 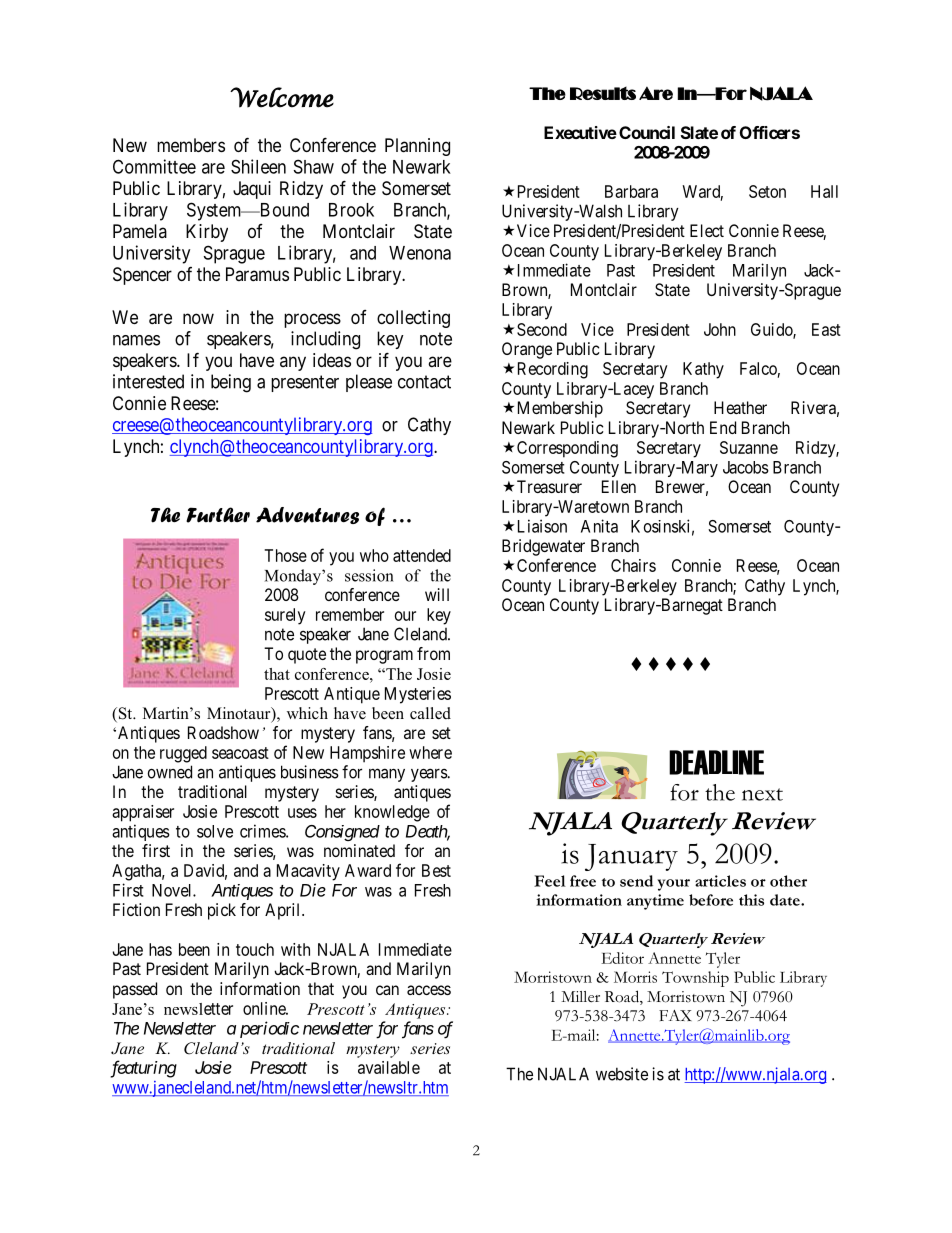 I want to click on FAX, so click(x=675, y=1015).
